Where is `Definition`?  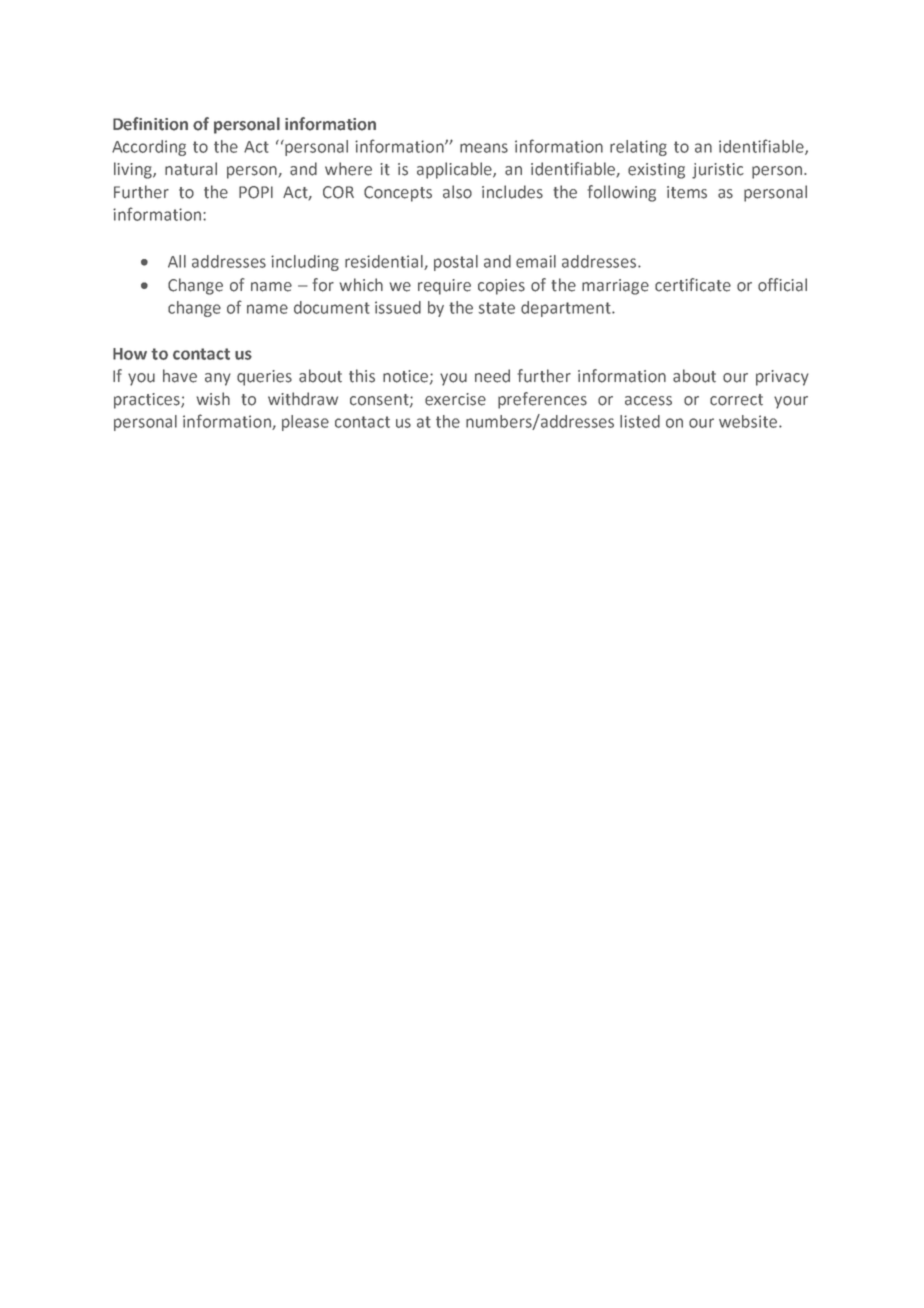 Definition is located at coordinates (150, 124).
